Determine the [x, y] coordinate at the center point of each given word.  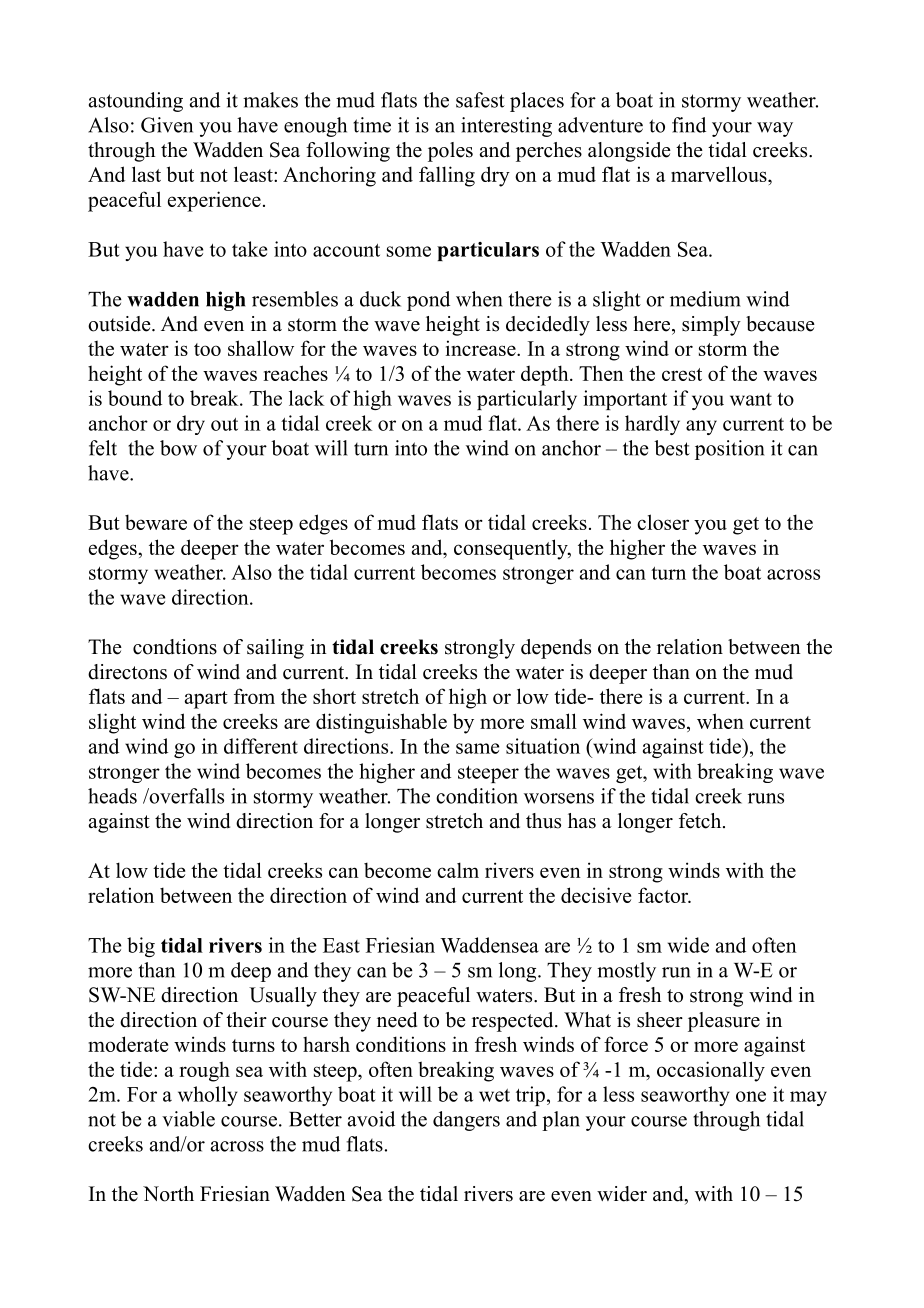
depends [556, 649]
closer [663, 522]
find [689, 125]
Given [167, 125]
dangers [466, 1121]
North [168, 1194]
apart [206, 700]
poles [450, 152]
